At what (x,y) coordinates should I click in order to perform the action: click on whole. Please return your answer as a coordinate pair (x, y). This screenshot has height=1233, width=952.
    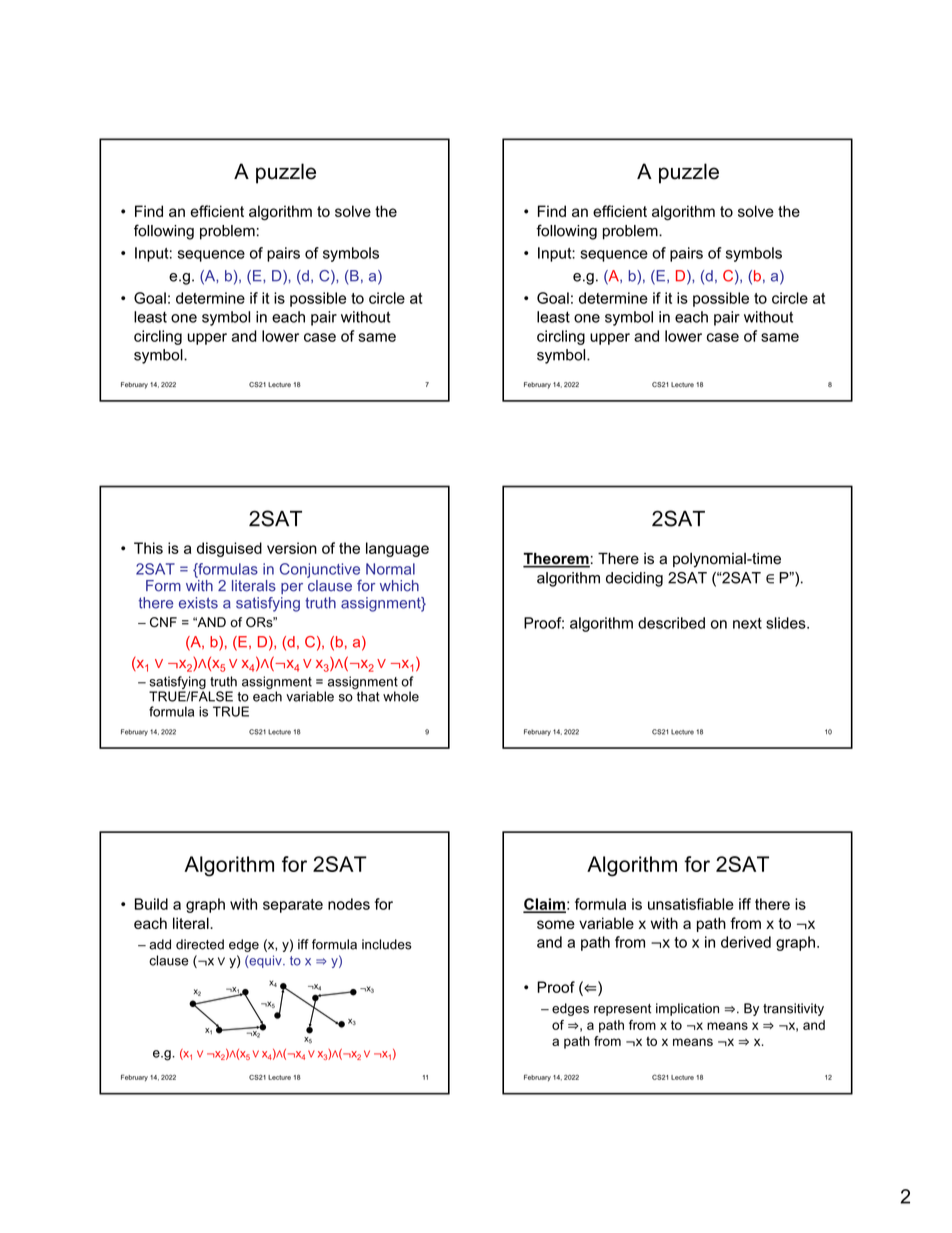
    Looking at the image, I should click on (401, 696).
